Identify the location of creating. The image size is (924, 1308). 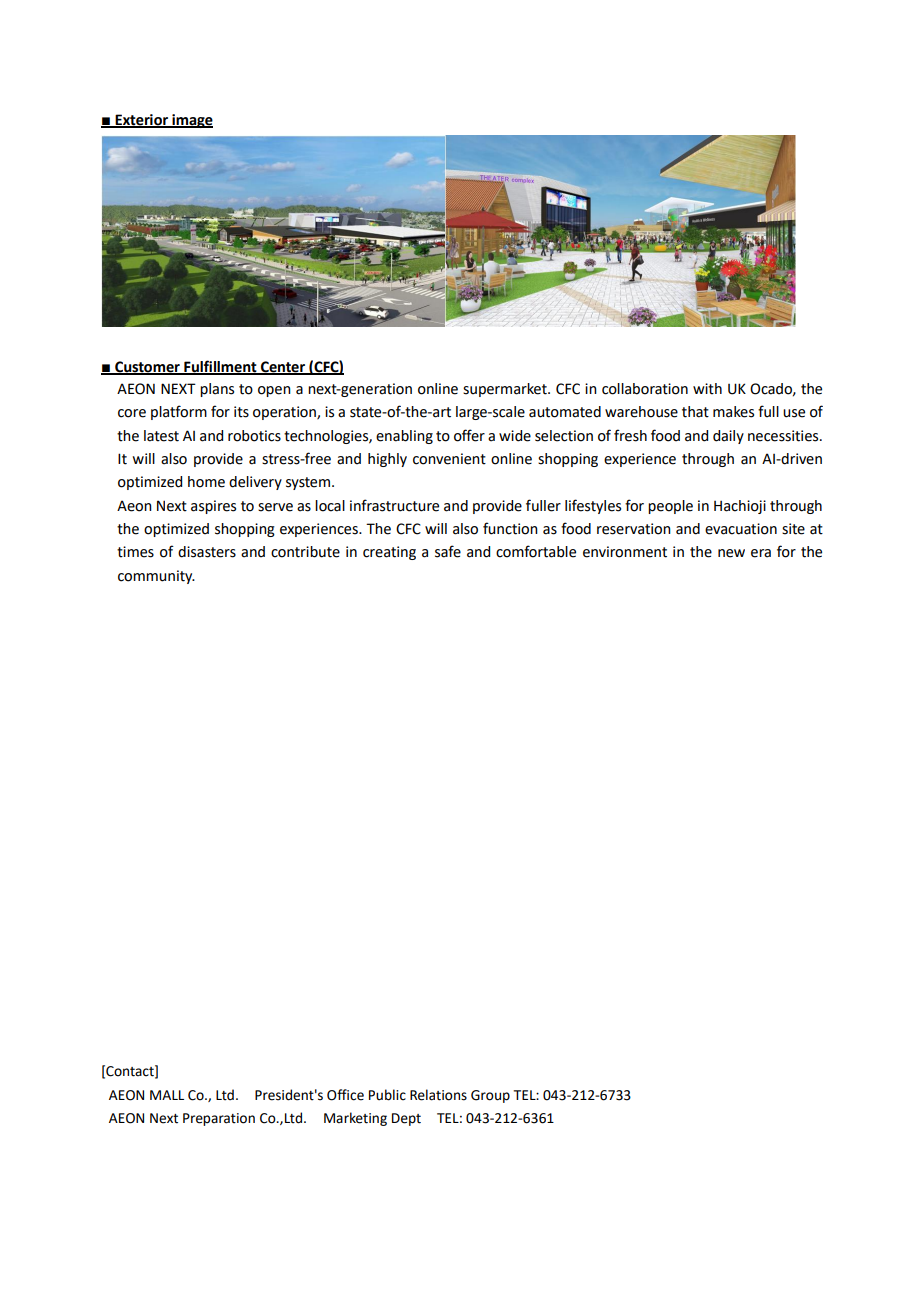
(389, 553).
